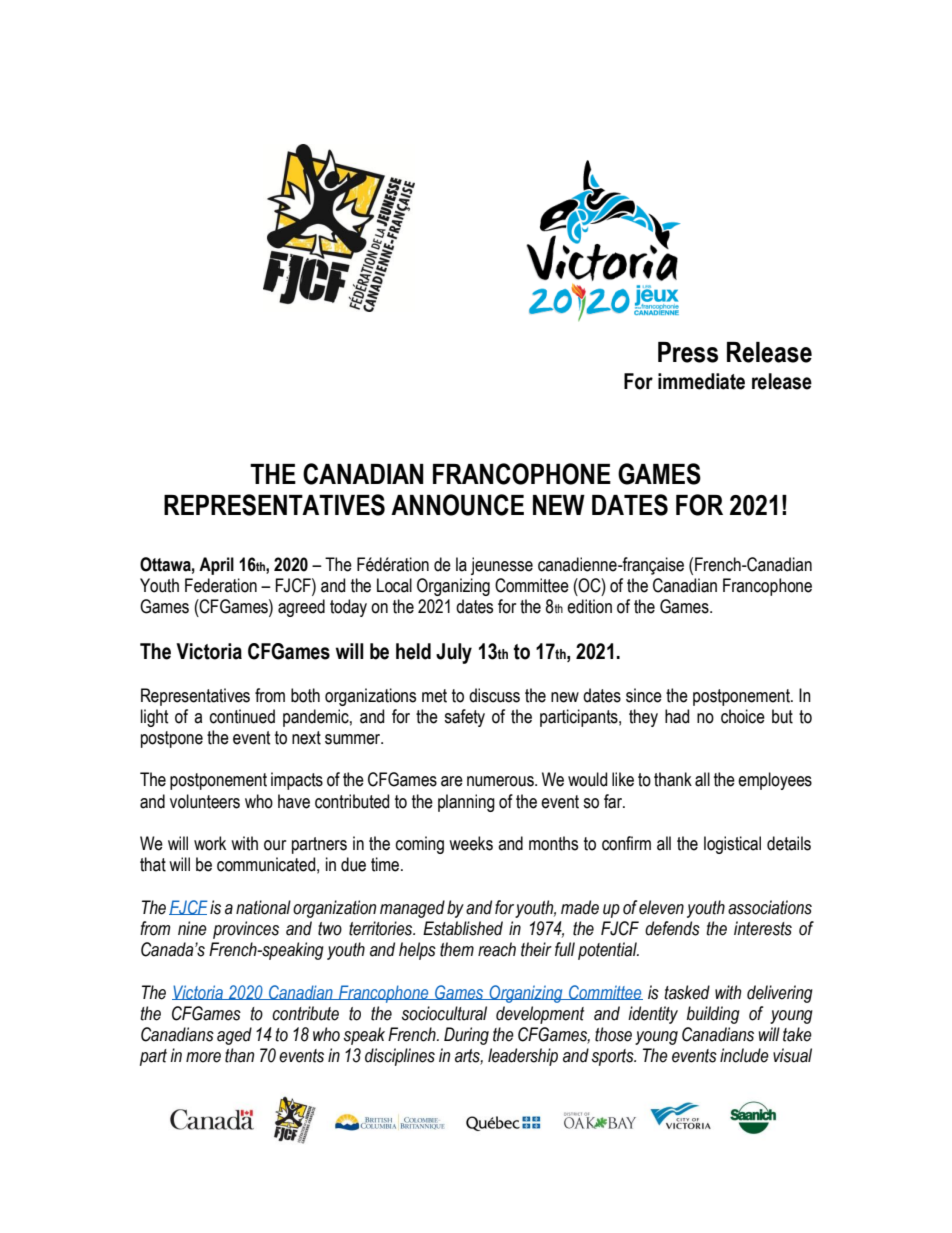  What do you see at coordinates (203, 1057) in the screenshot?
I see `more` at bounding box center [203, 1057].
